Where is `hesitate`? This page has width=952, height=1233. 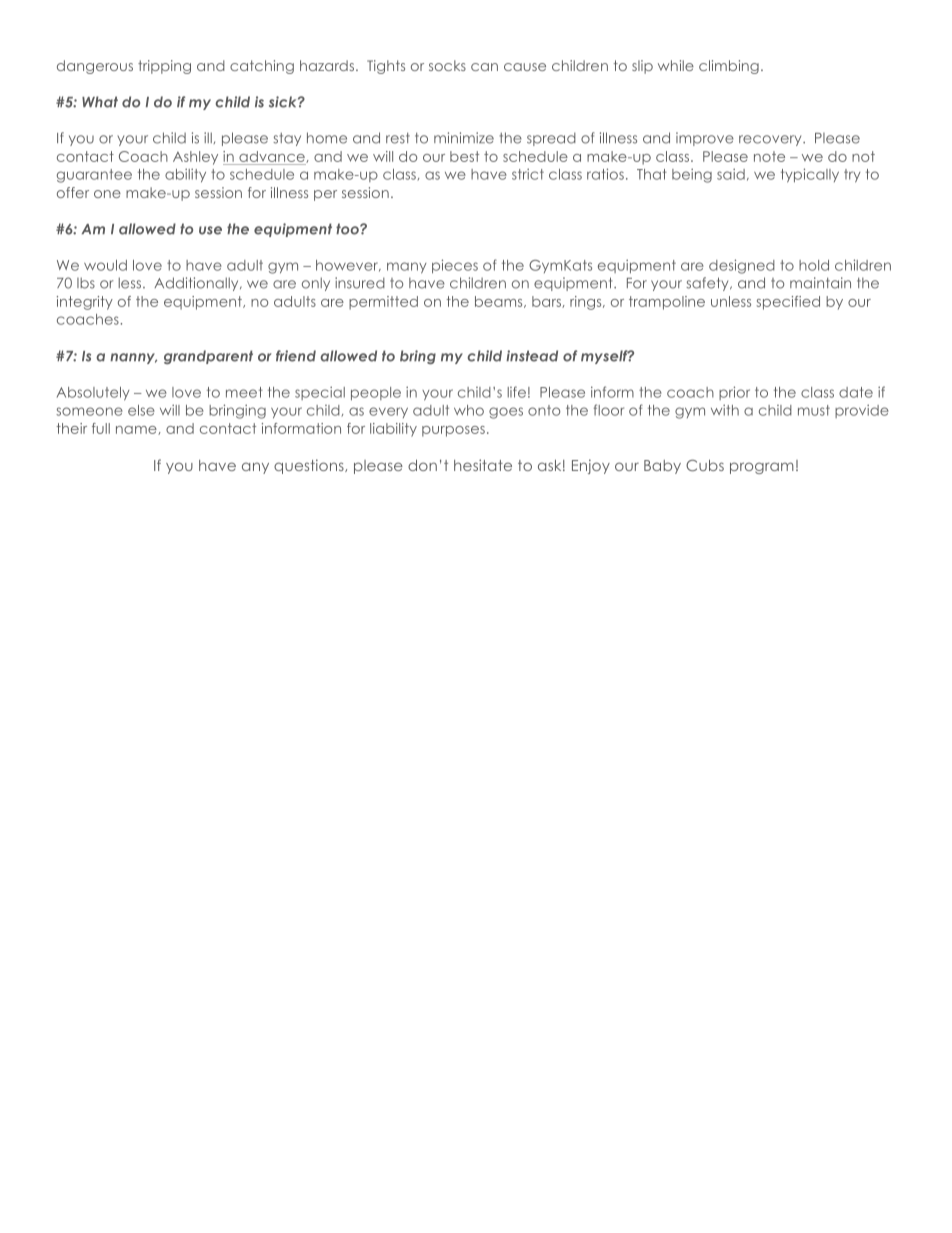 hesitate is located at coordinates (483, 465).
